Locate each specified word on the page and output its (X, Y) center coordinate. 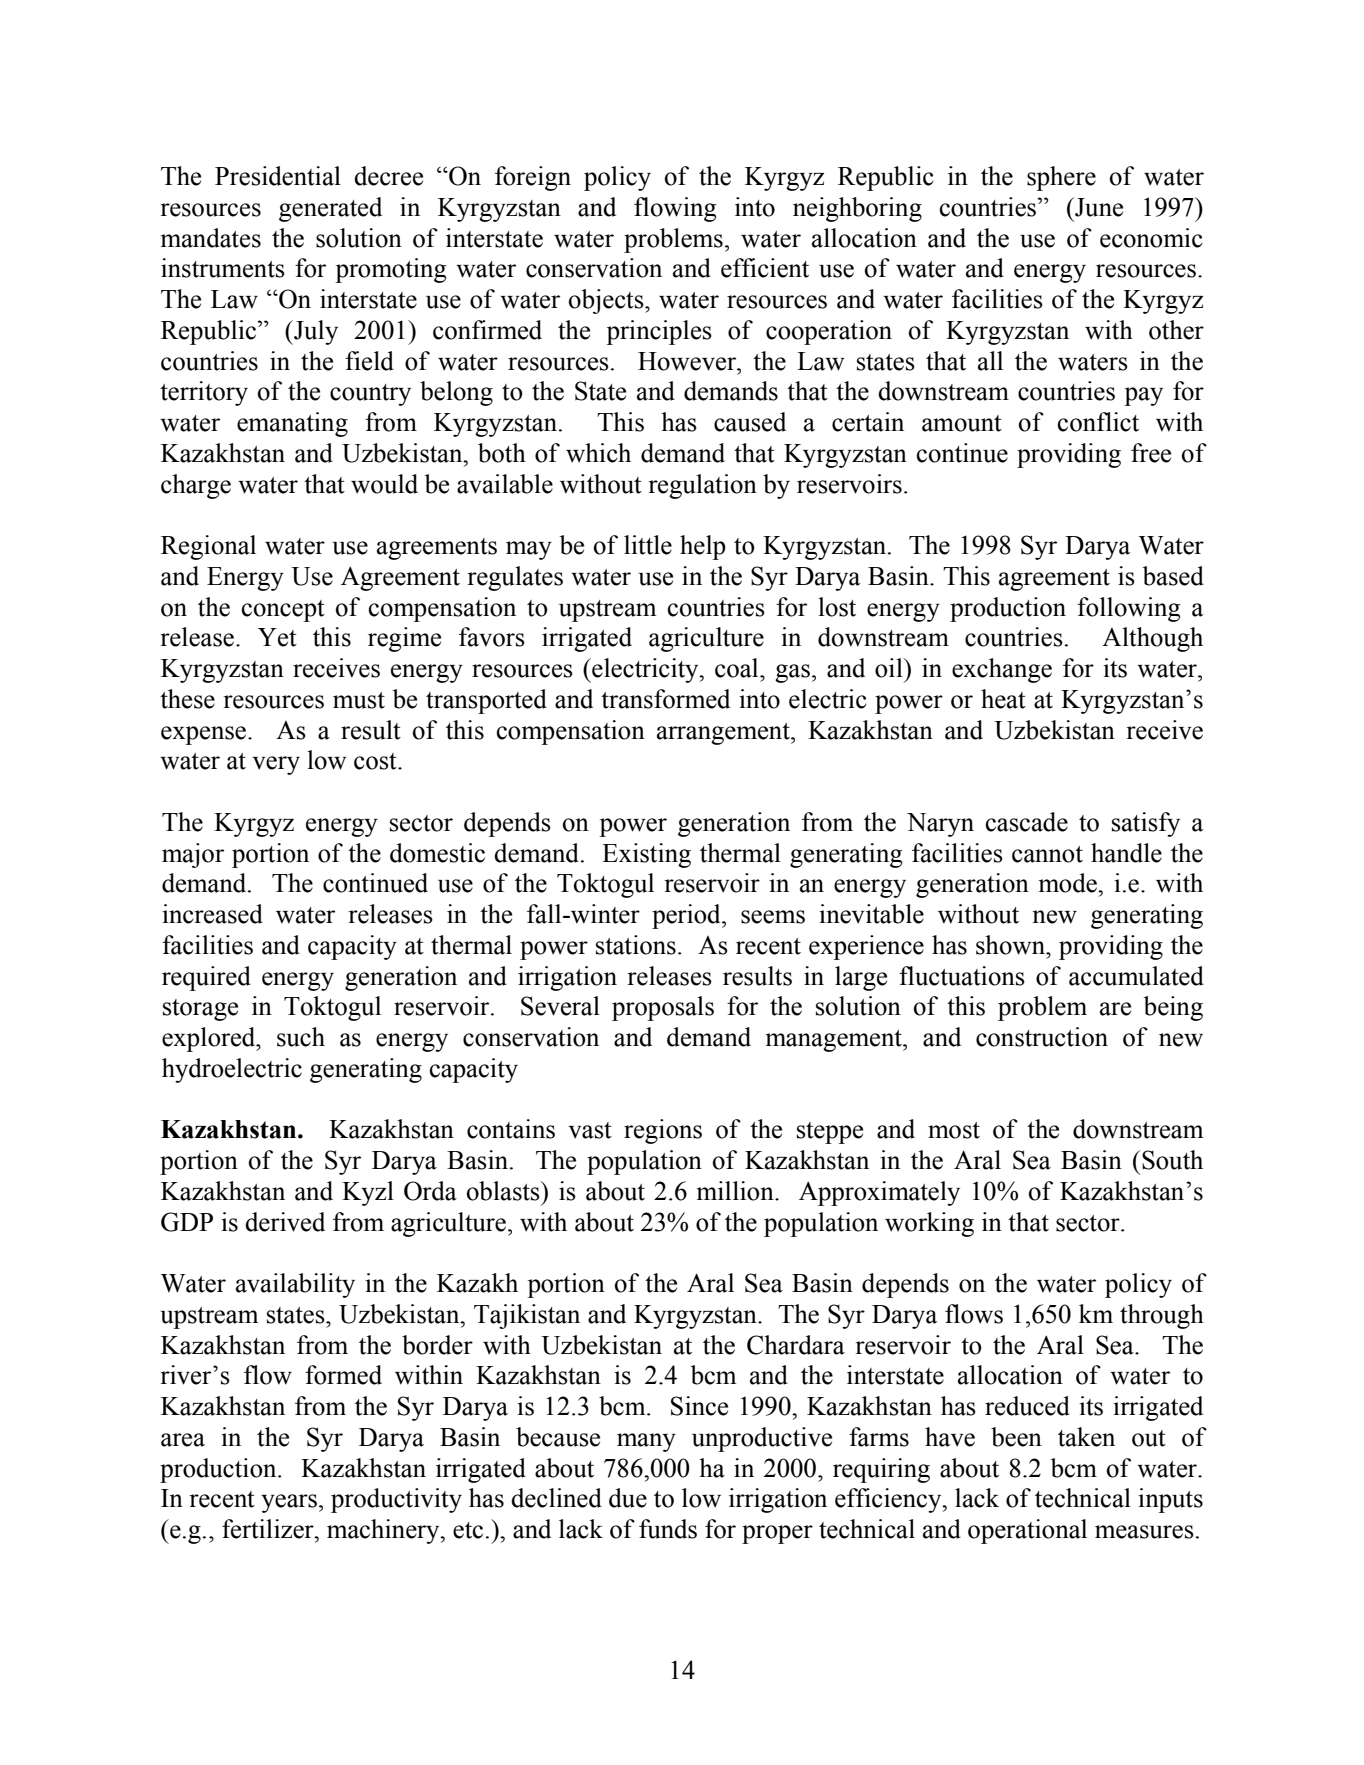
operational (1027, 1531)
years (289, 1503)
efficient (765, 268)
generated (330, 209)
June (1098, 207)
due (628, 1498)
